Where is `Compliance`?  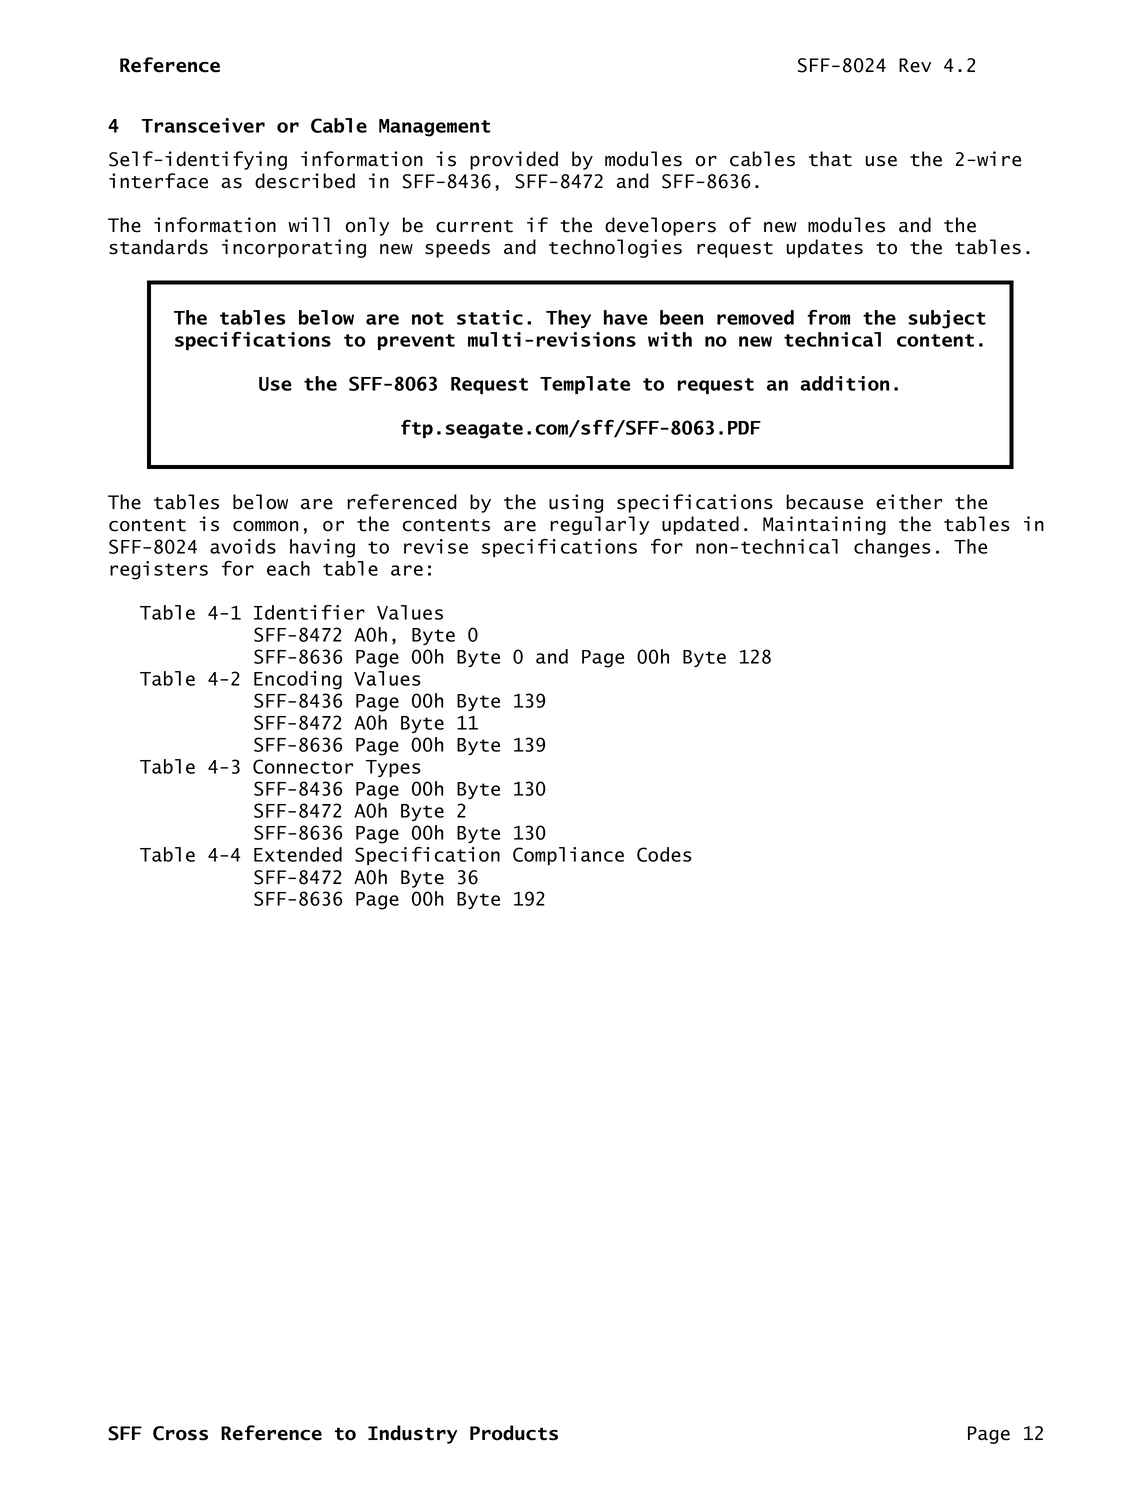
Compliance is located at coordinates (568, 856).
